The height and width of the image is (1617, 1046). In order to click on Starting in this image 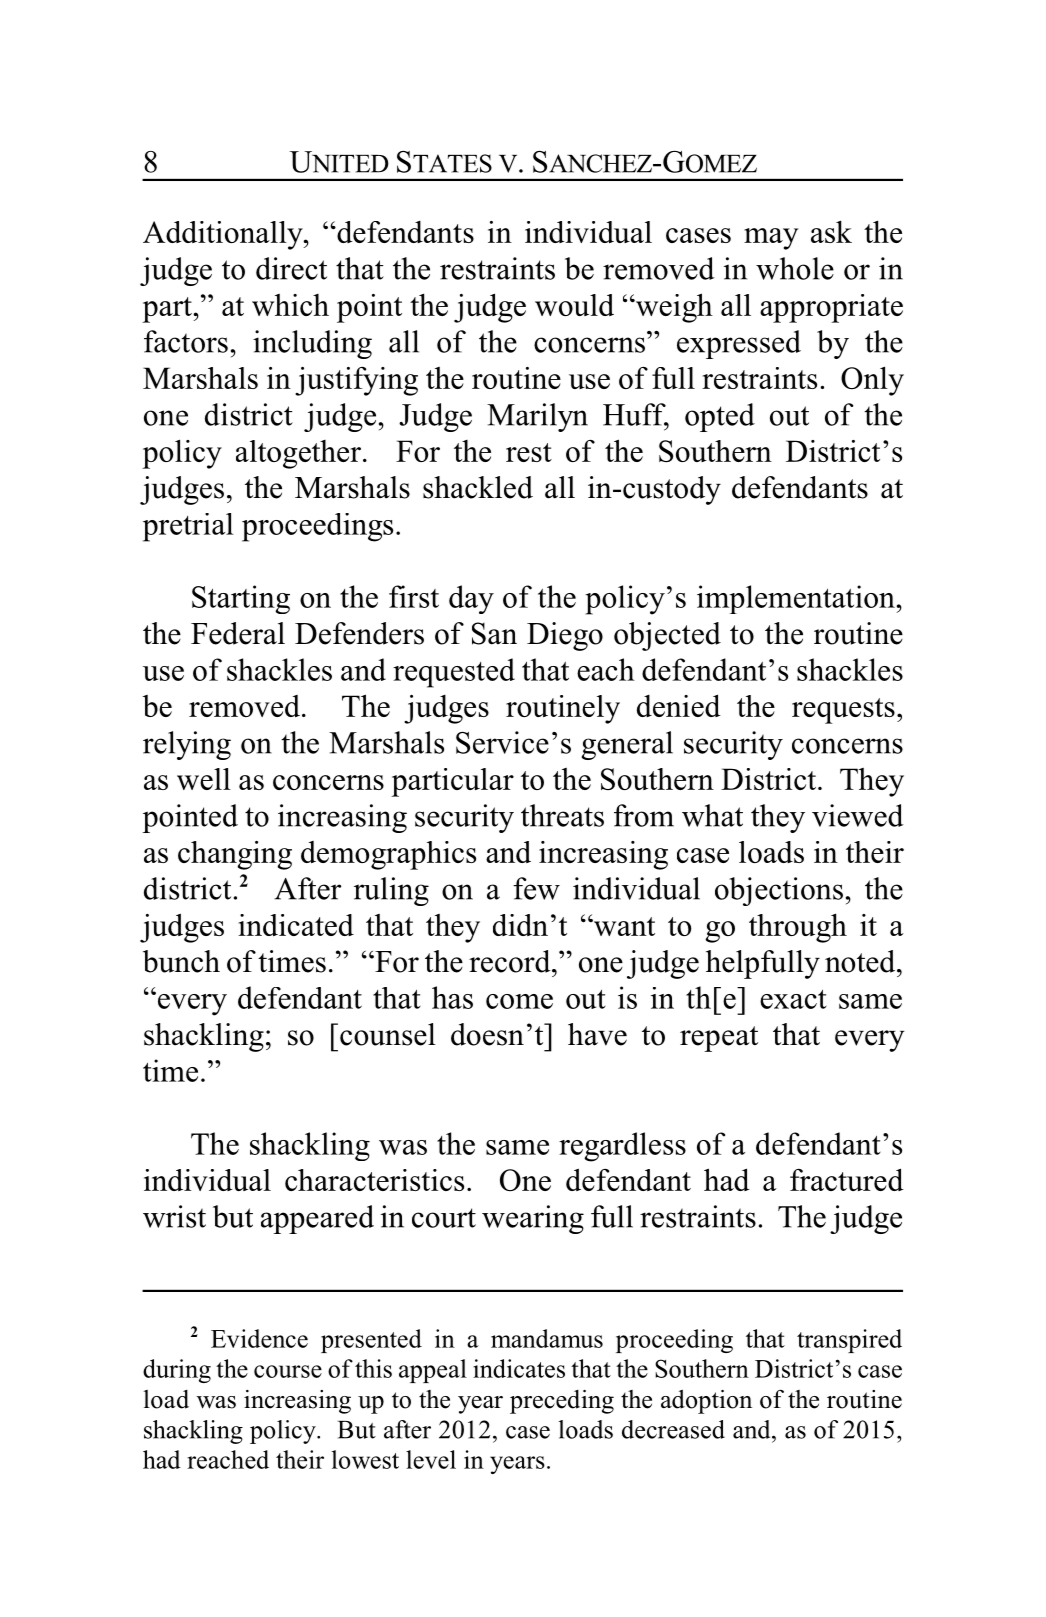, I will do `click(241, 599)`.
